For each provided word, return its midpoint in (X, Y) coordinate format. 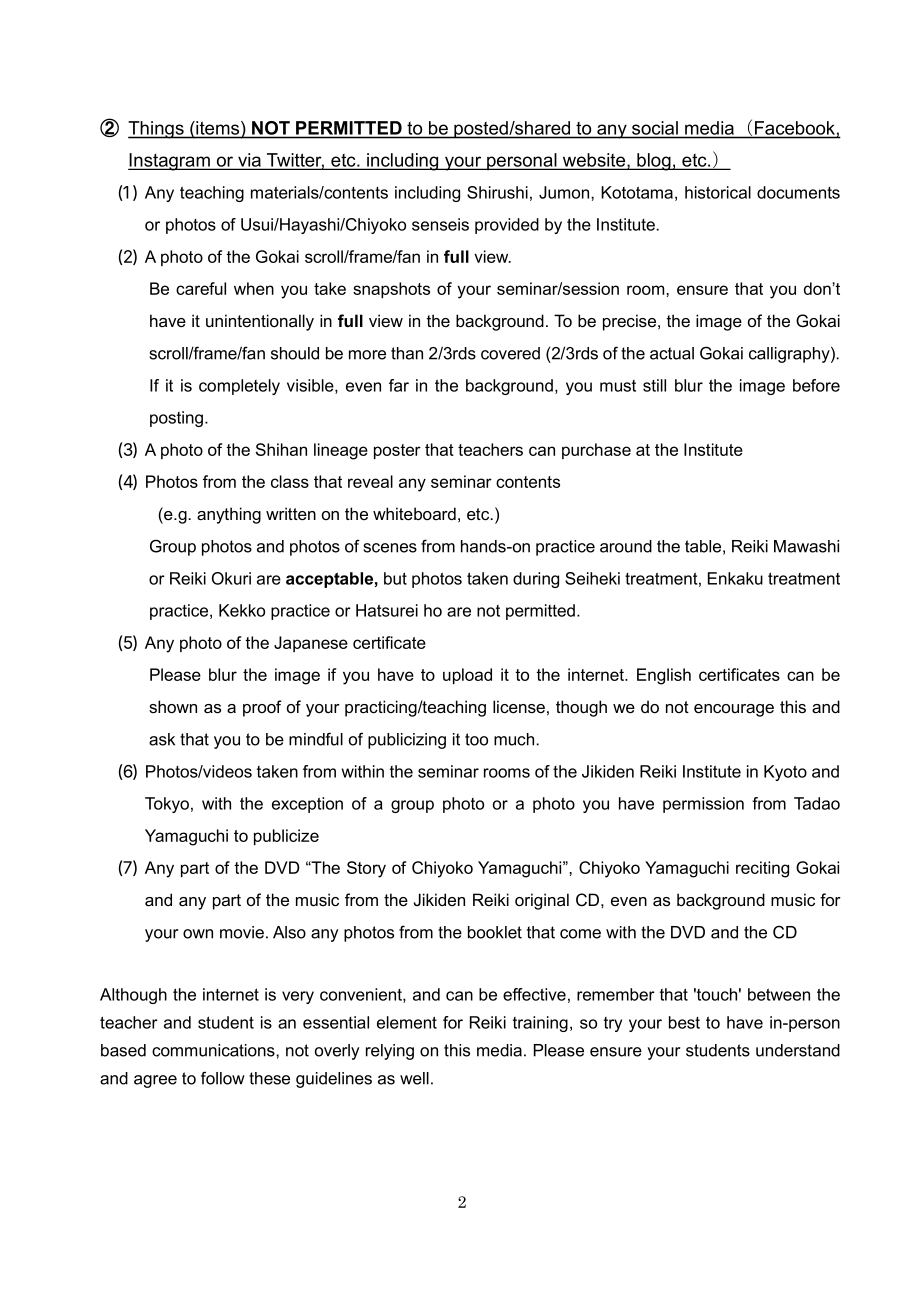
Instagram (170, 162)
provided (507, 226)
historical (718, 192)
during (536, 580)
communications (214, 1050)
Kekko (242, 610)
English (664, 676)
